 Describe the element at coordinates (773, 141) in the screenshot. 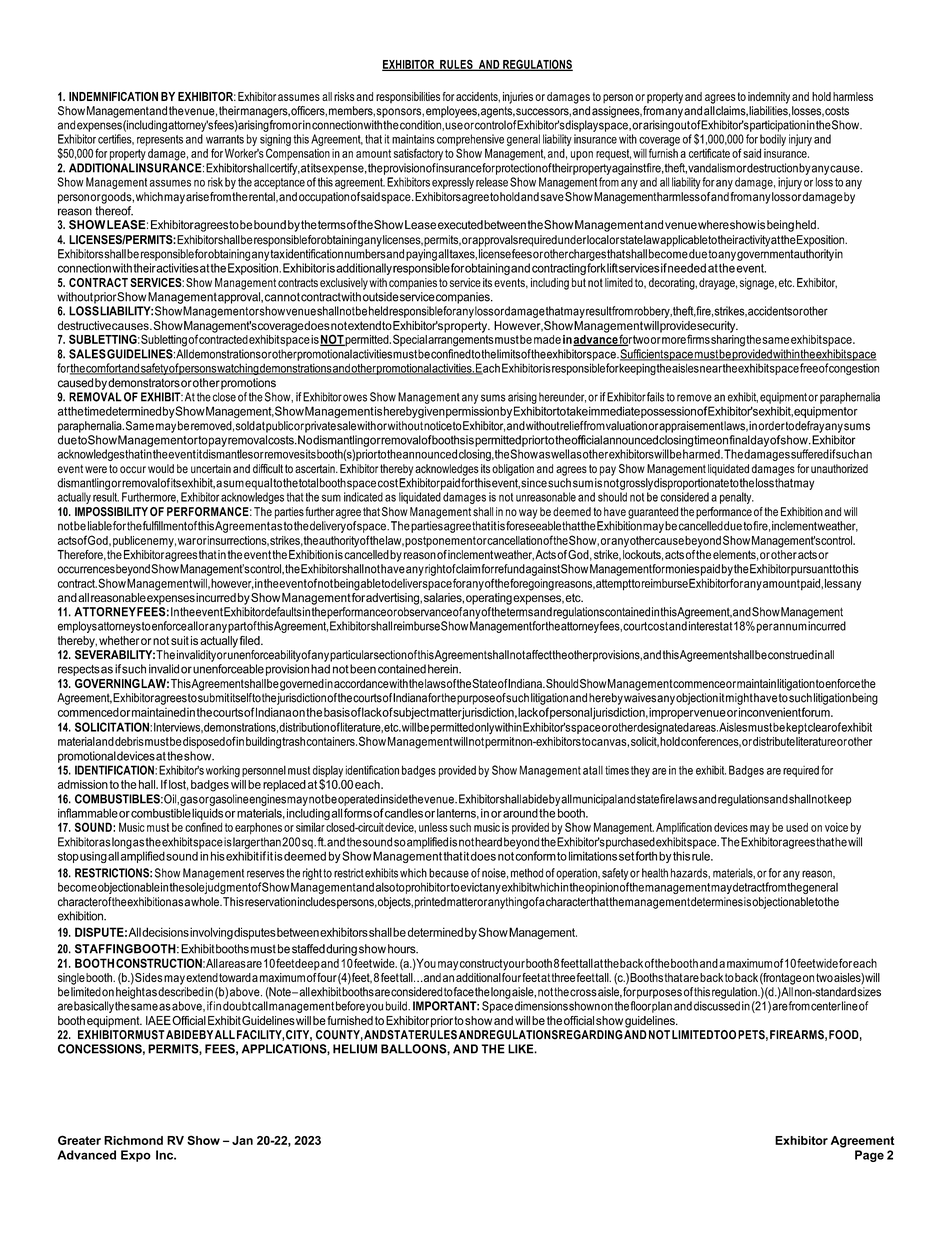

I see `bodily` at that location.
